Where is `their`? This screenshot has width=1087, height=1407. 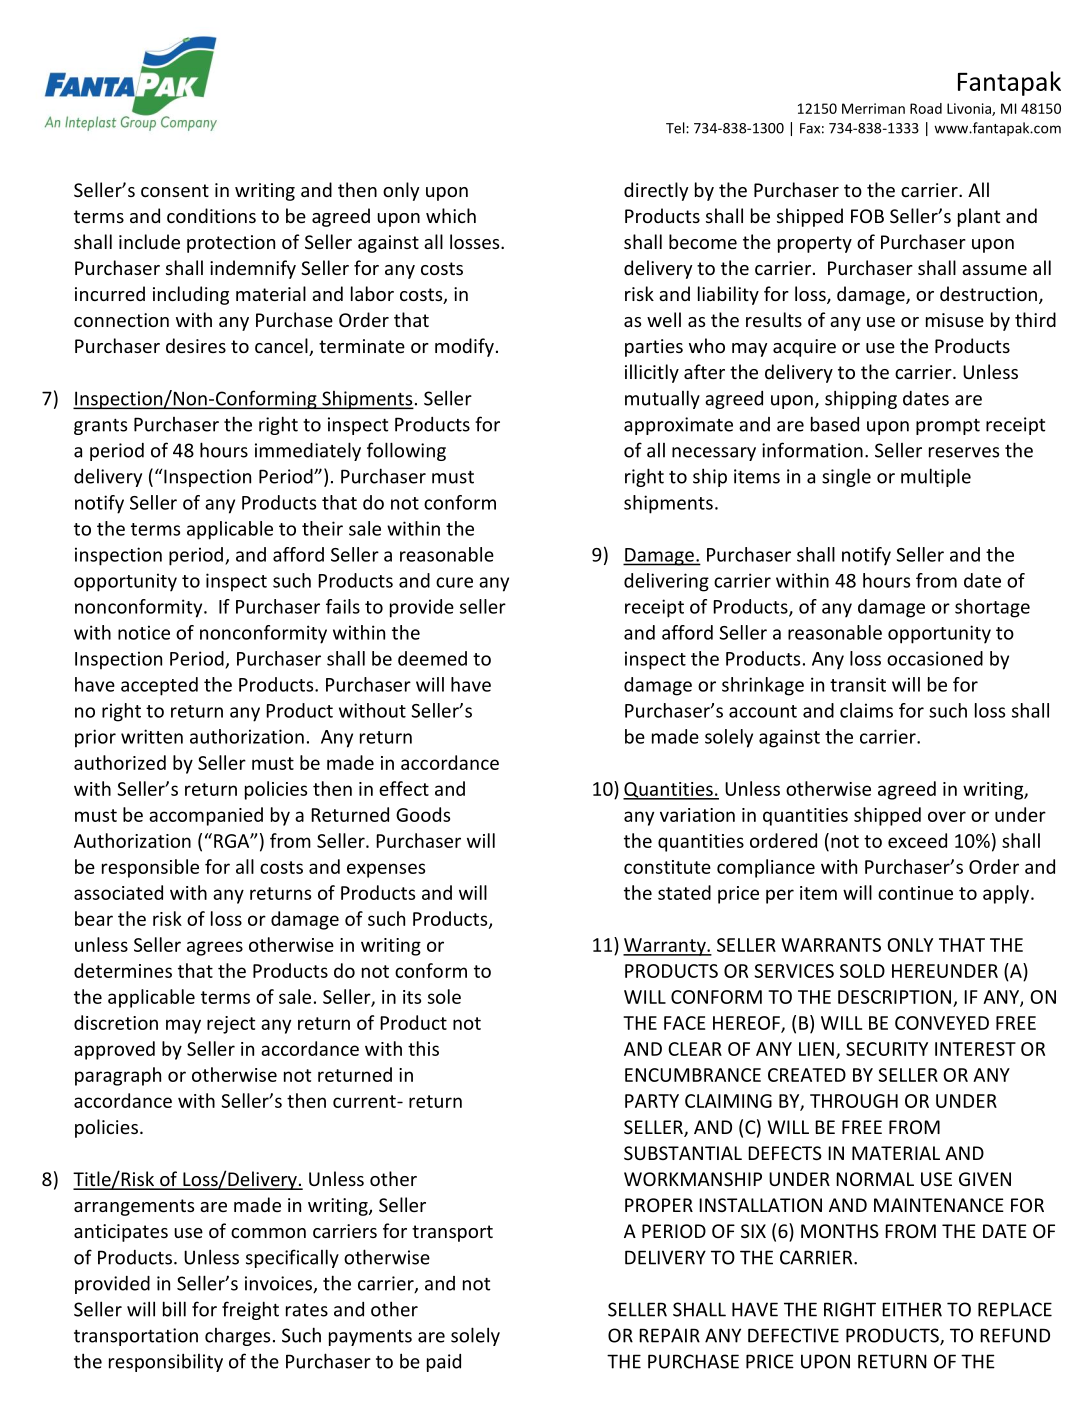 their is located at coordinates (322, 528).
